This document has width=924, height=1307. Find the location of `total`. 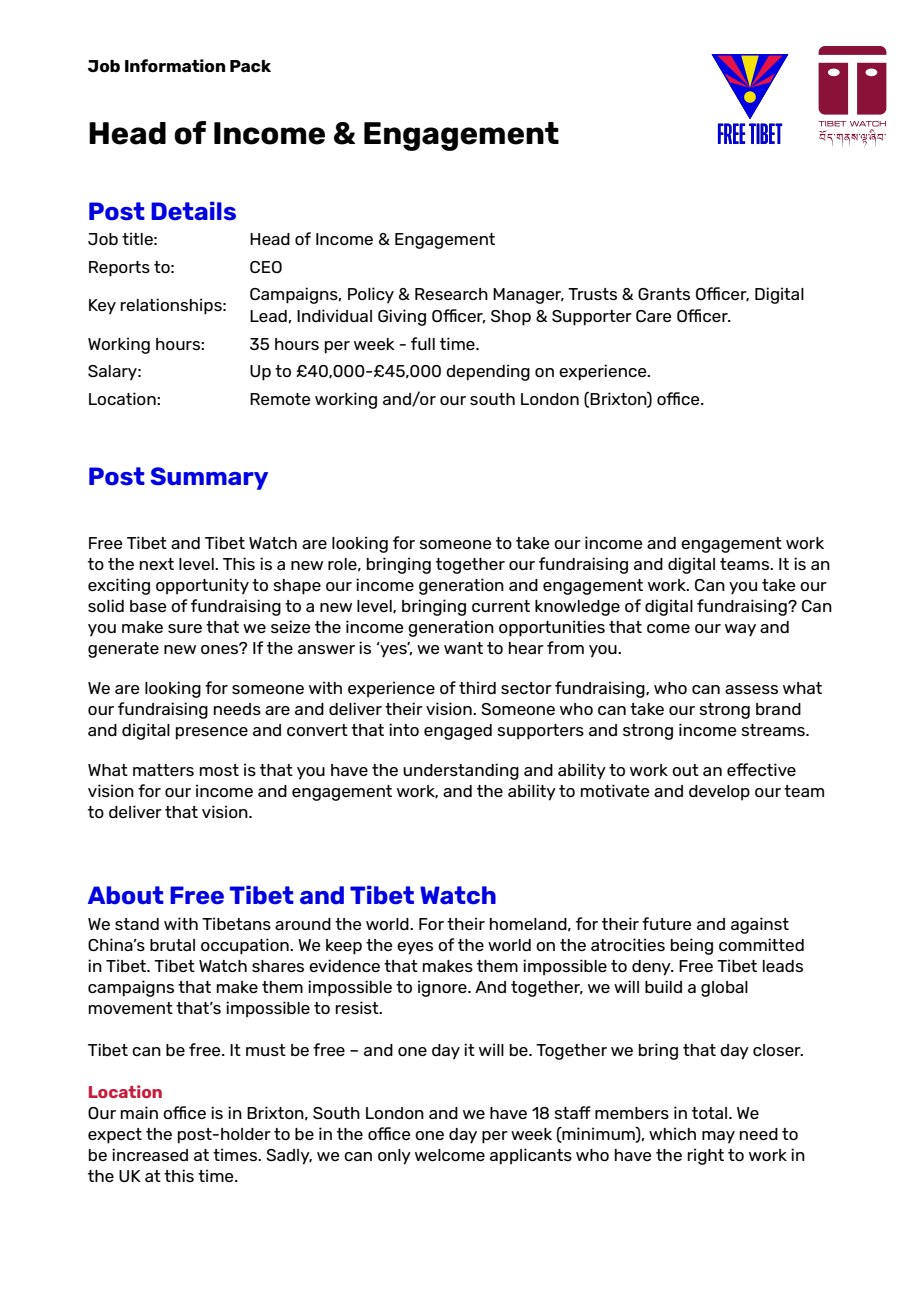

total is located at coordinates (711, 1113).
